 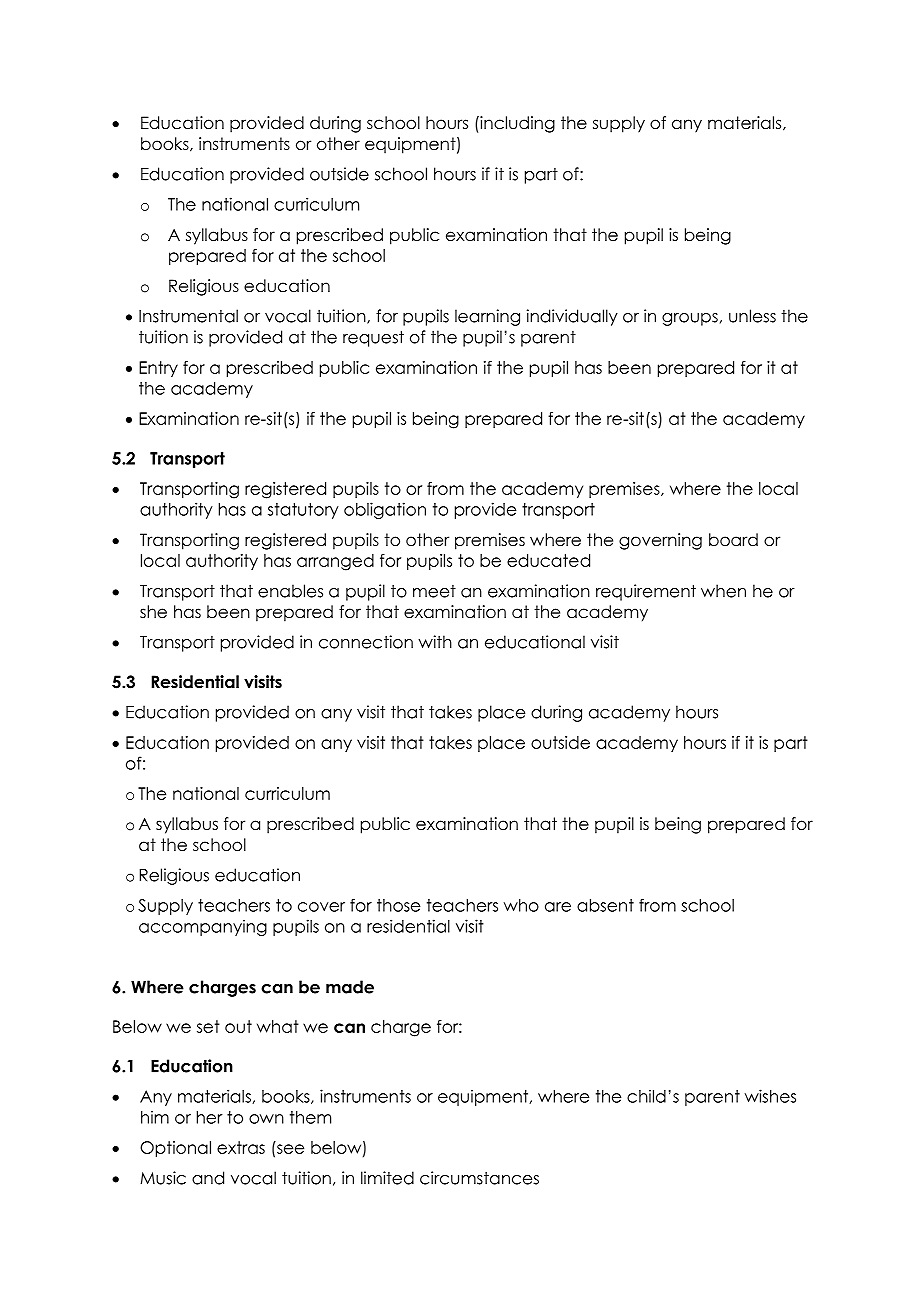 I want to click on circumstances, so click(x=479, y=1178).
